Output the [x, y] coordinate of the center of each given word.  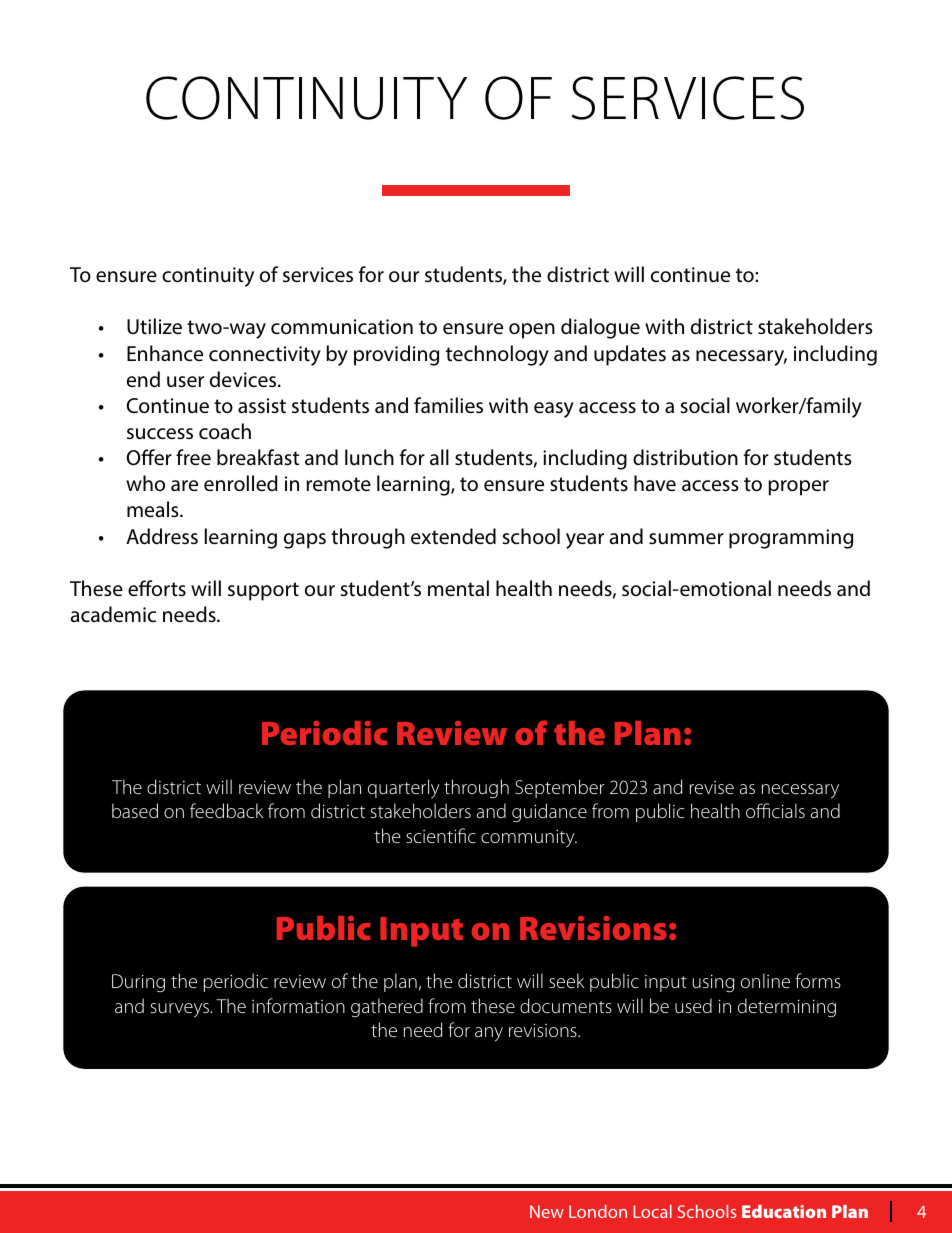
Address [162, 536]
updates [630, 355]
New [547, 1211]
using [713, 983]
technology [497, 355]
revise [712, 787]
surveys [181, 1010]
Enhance [165, 353]
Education [784, 1211]
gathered [387, 1007]
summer [686, 539]
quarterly [404, 789]
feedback [226, 810]
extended [453, 536]
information [298, 1005]
